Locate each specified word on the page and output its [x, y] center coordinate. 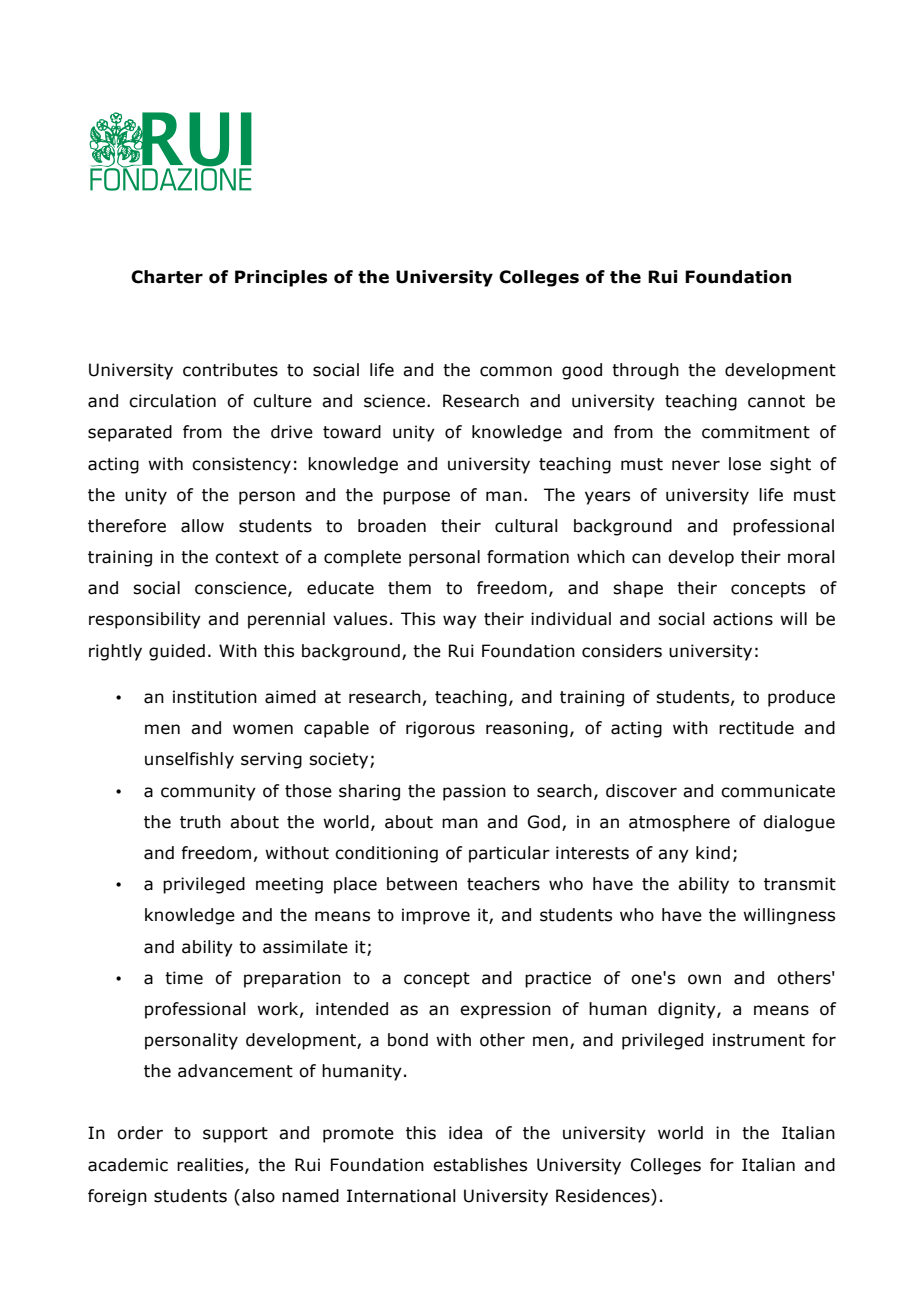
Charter [167, 277]
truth [200, 822]
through [645, 371]
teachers [503, 884]
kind [713, 853]
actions [743, 619]
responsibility [145, 620]
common [516, 371]
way [460, 622]
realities [211, 1165]
